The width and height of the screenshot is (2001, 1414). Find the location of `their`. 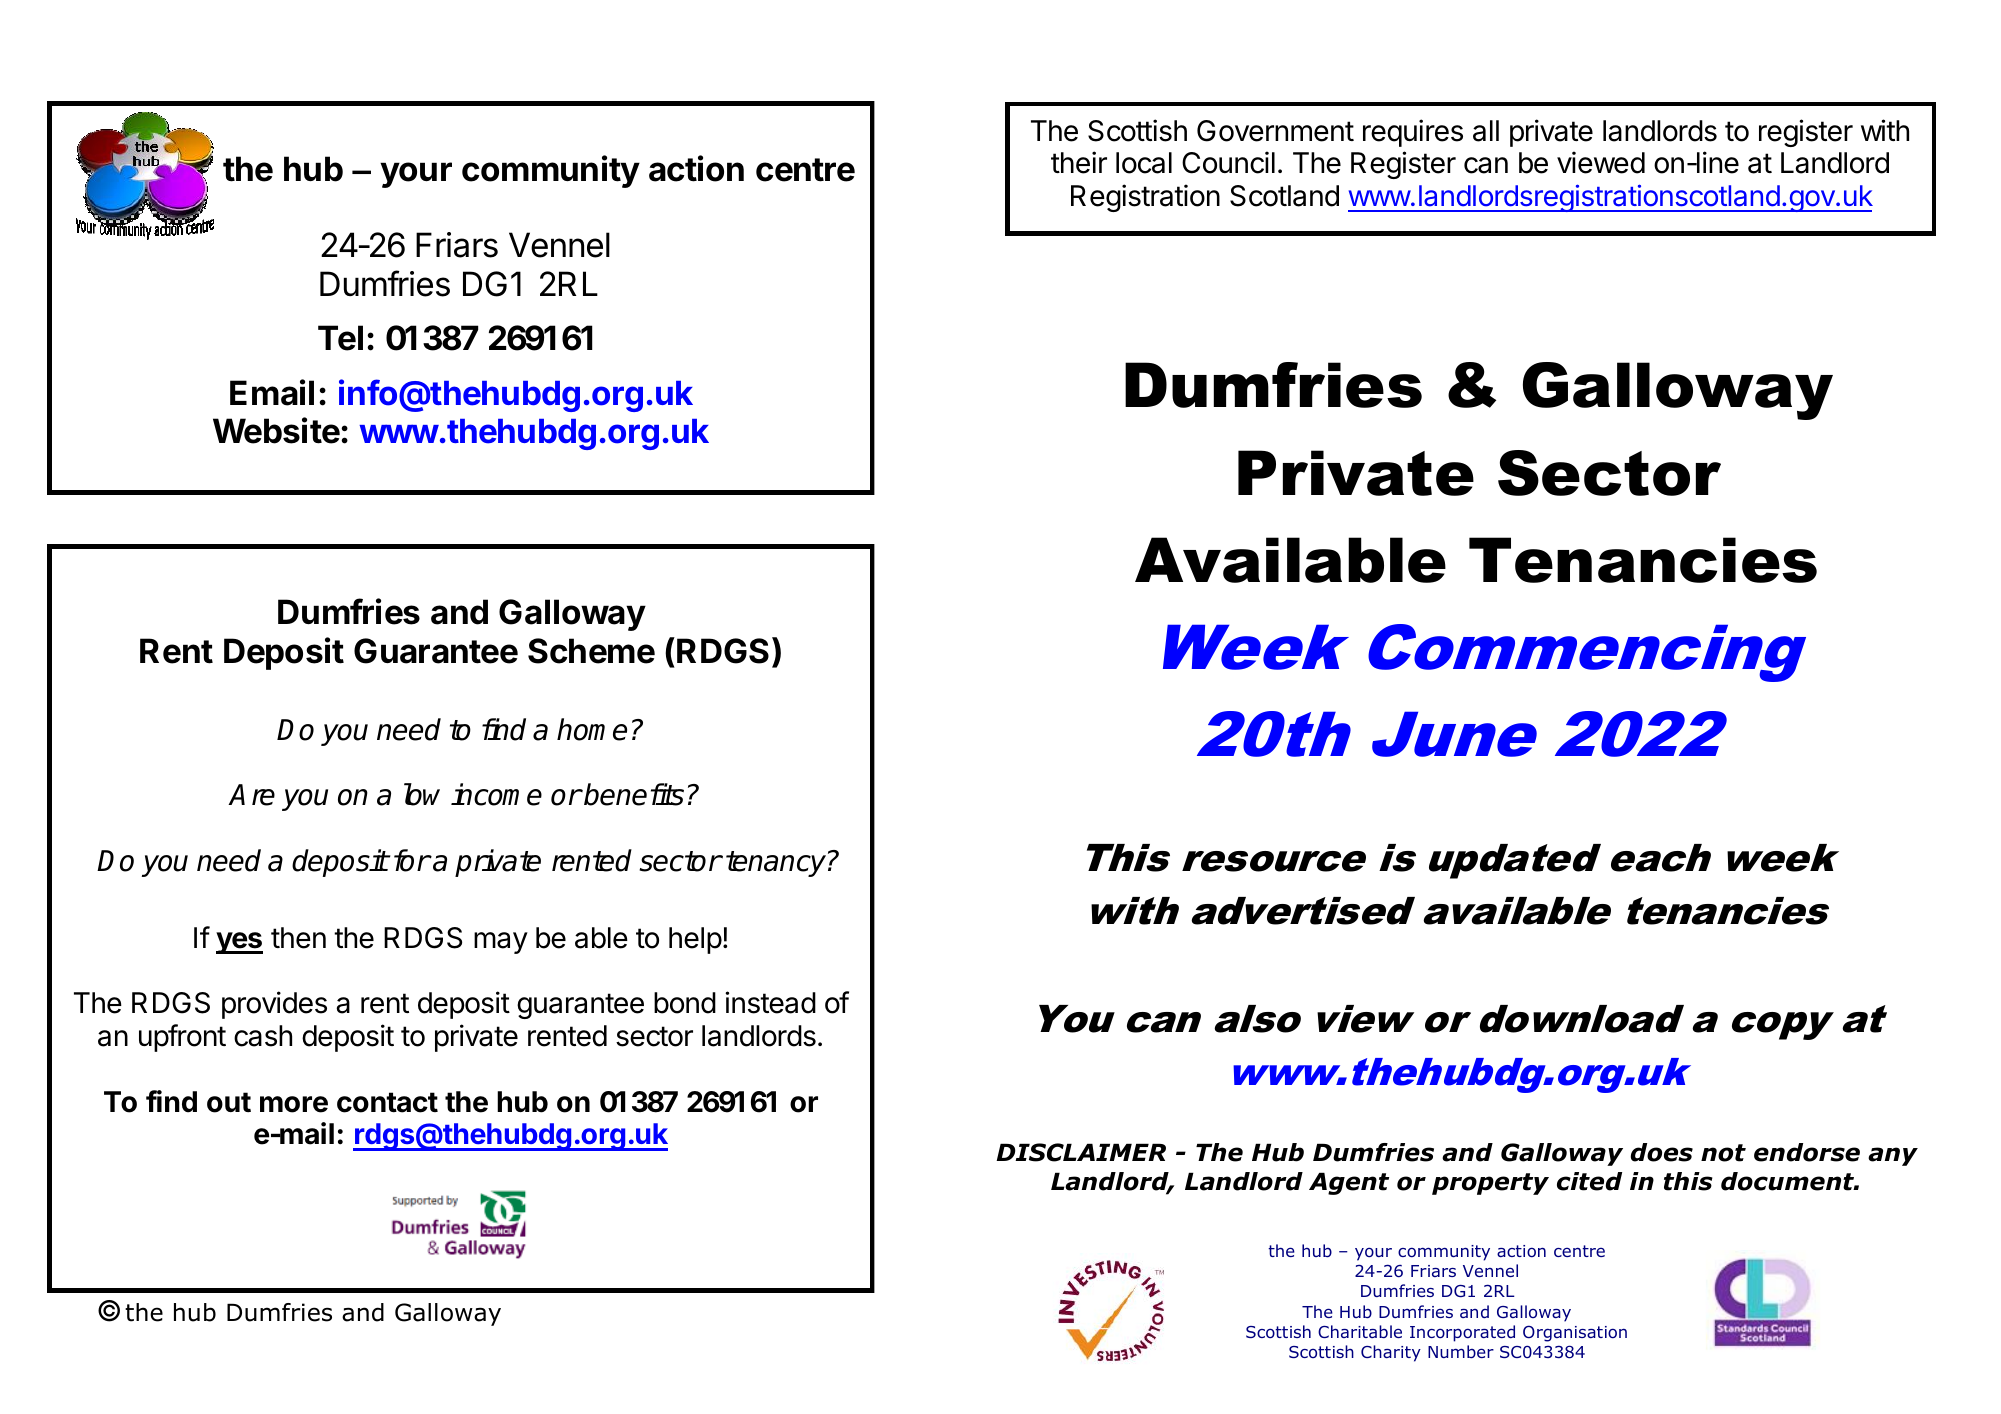

their is located at coordinates (1079, 162).
